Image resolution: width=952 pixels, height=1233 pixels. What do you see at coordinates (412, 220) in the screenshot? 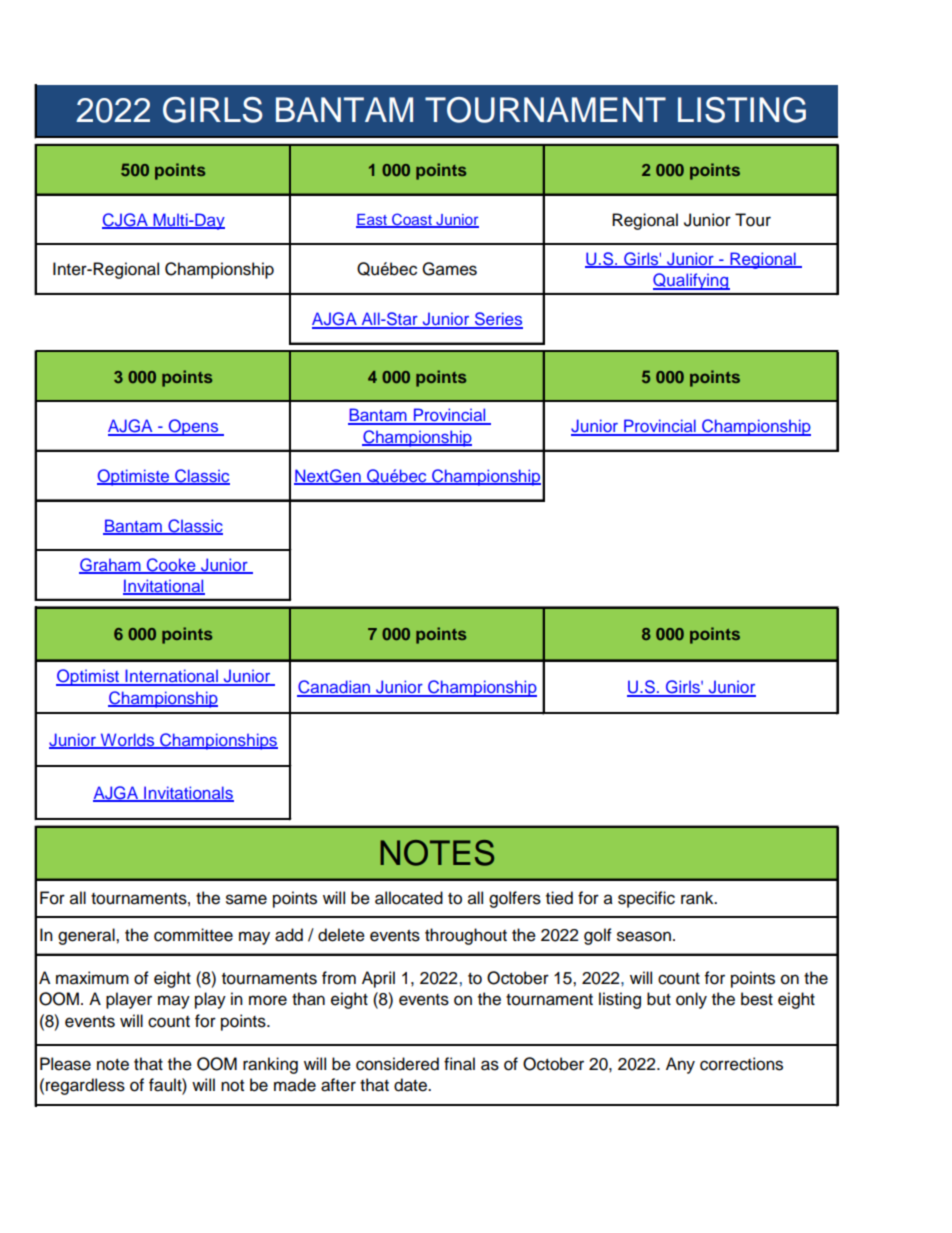
I see `Coast` at bounding box center [412, 220].
